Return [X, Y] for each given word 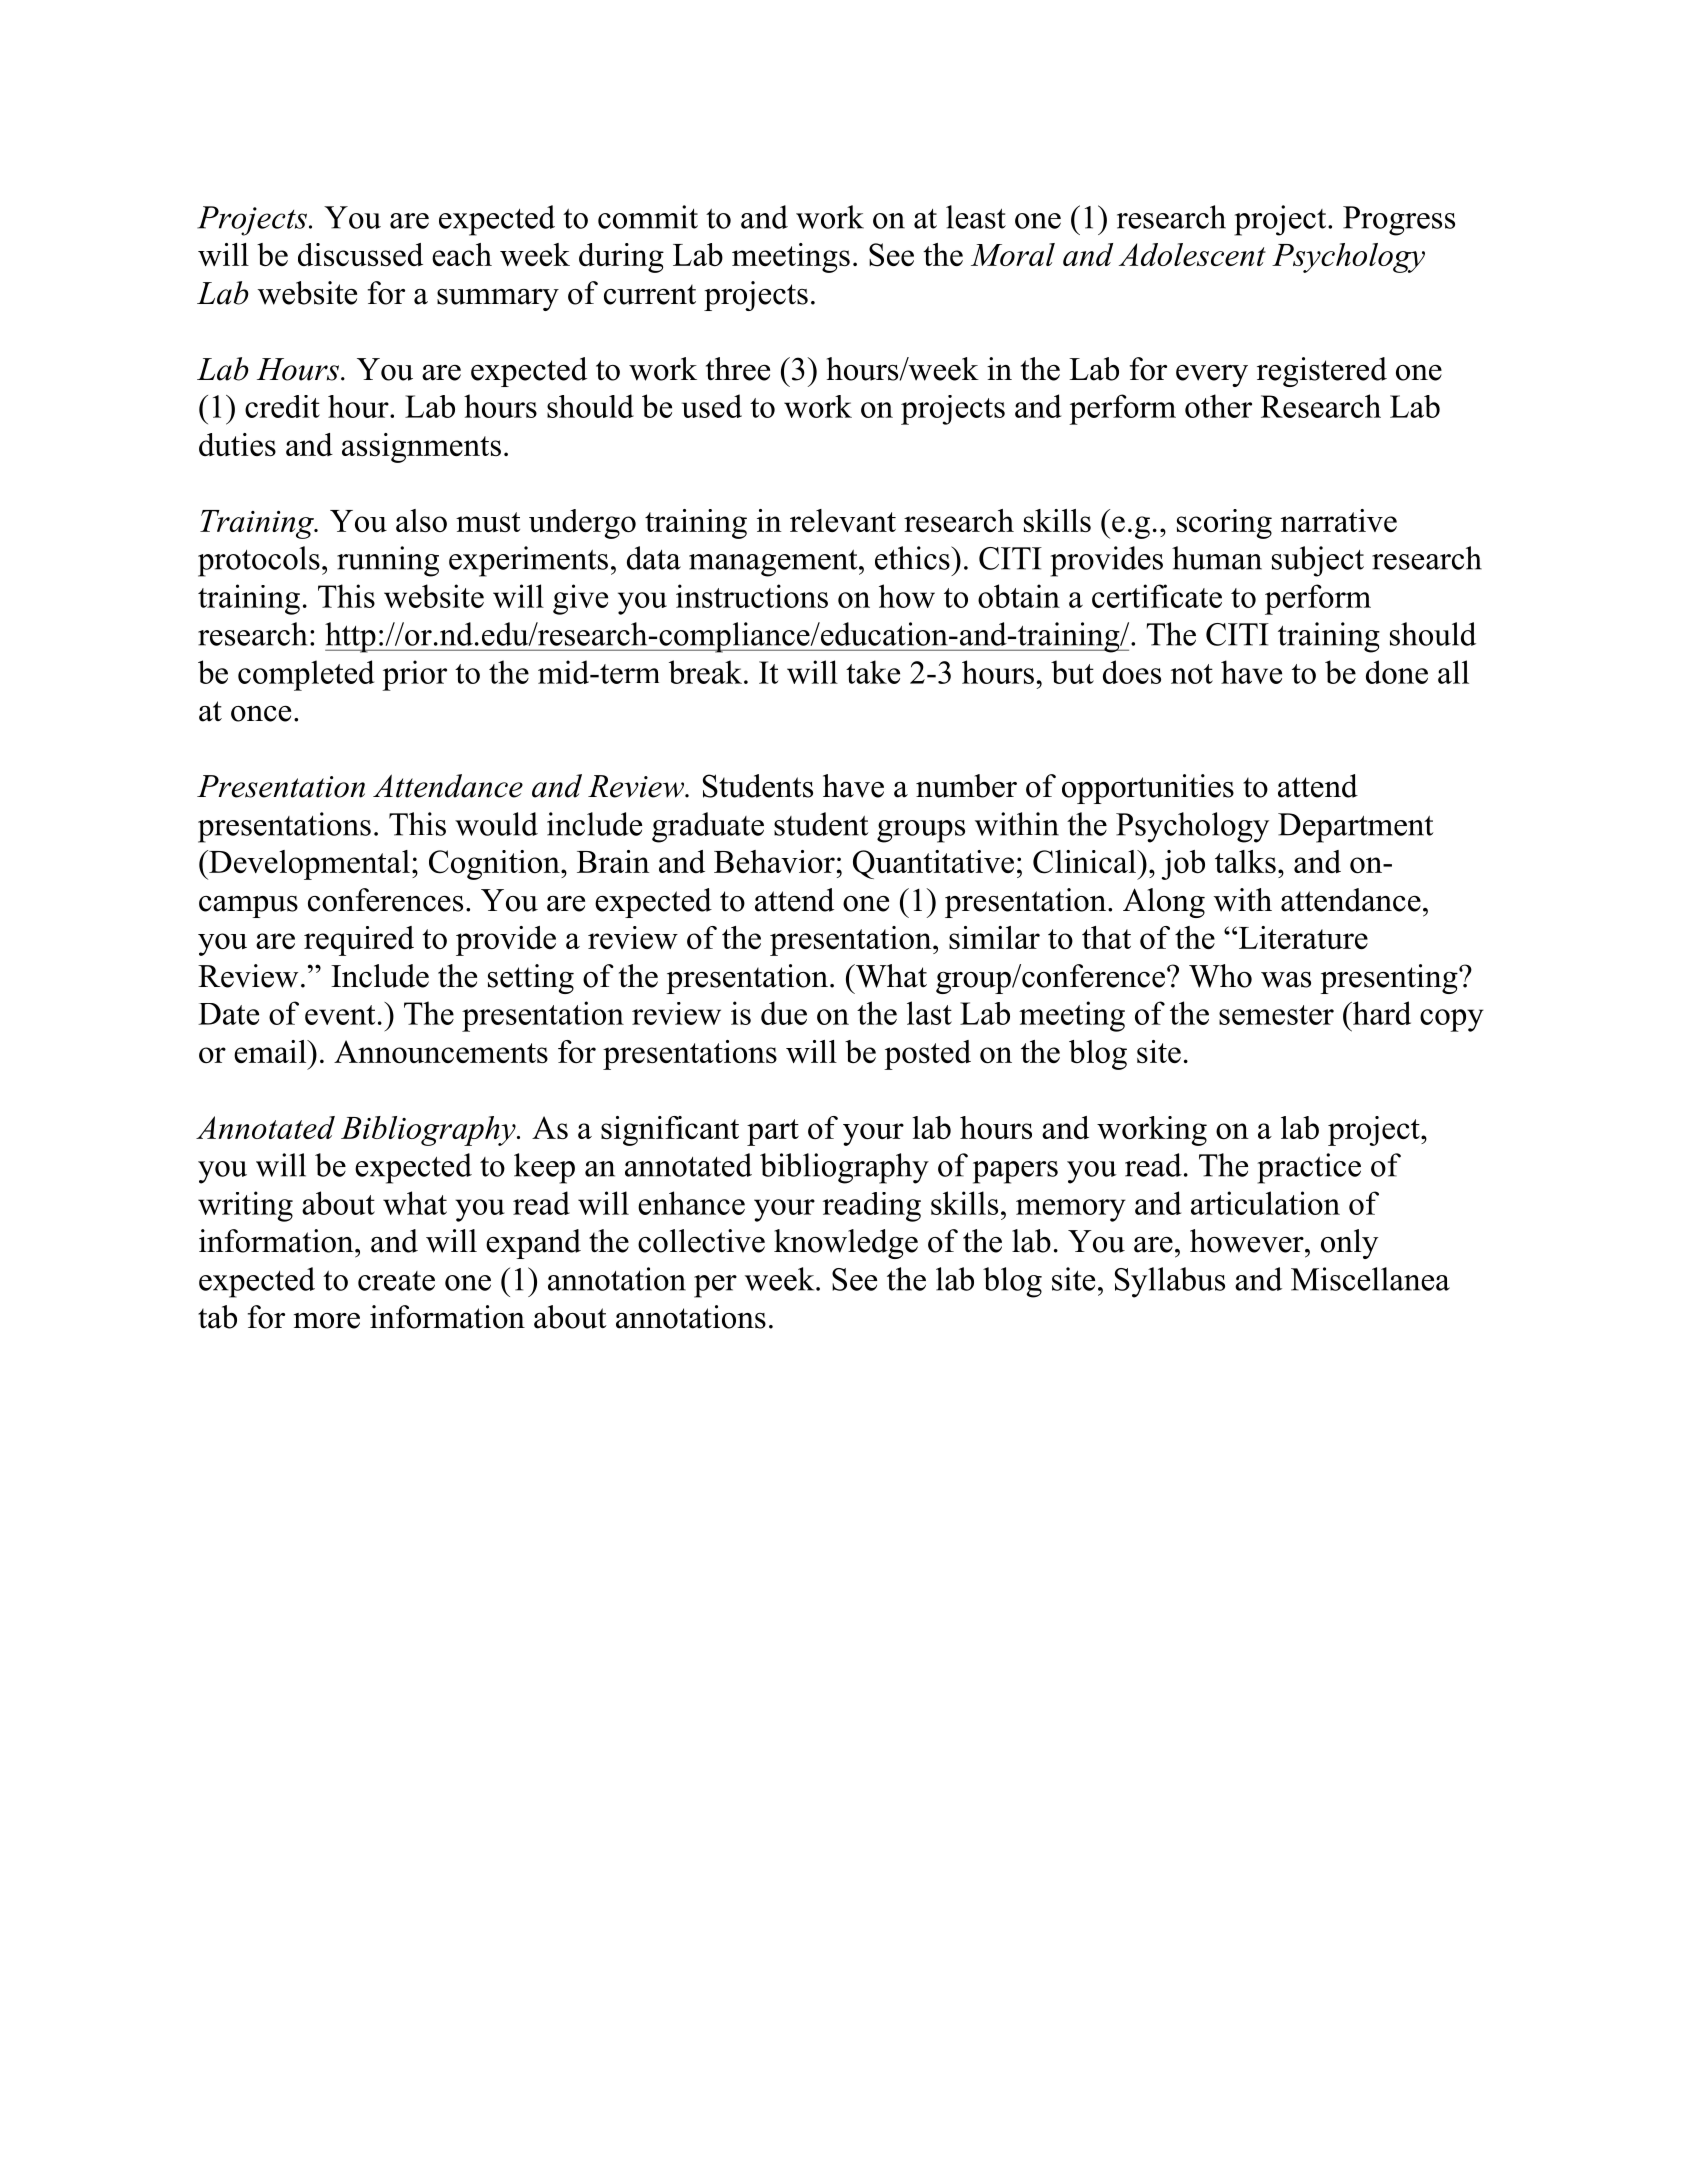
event [340, 1015]
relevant [843, 520]
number [966, 786]
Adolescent [1192, 254]
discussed [360, 254]
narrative [1339, 520]
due [784, 1013]
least [976, 217]
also [421, 520]
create [396, 1281]
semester [1276, 1015]
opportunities [1148, 789]
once [261, 714]
